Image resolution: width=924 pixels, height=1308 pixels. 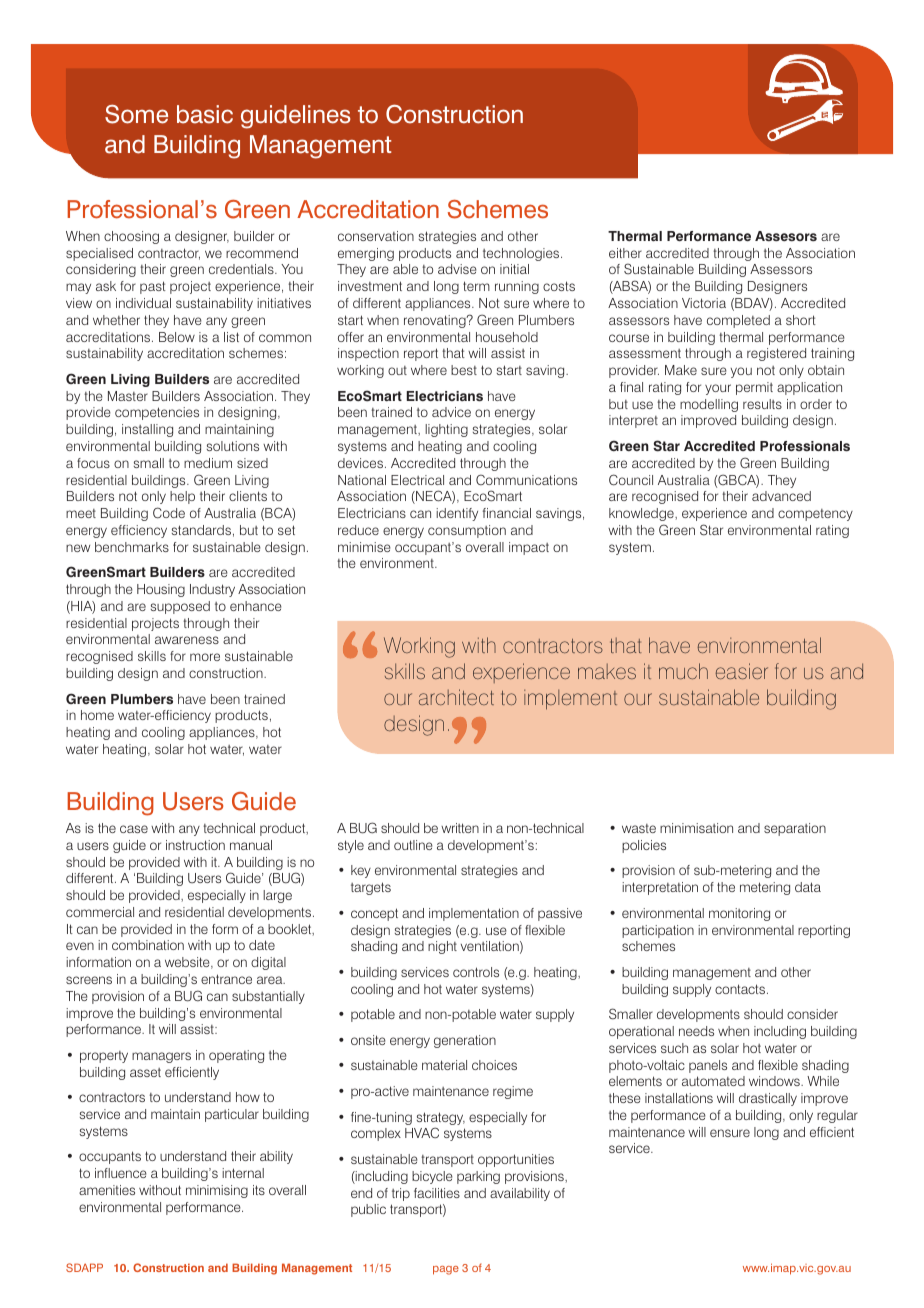 What do you see at coordinates (217, 1191) in the image?
I see `minimising` at bounding box center [217, 1191].
